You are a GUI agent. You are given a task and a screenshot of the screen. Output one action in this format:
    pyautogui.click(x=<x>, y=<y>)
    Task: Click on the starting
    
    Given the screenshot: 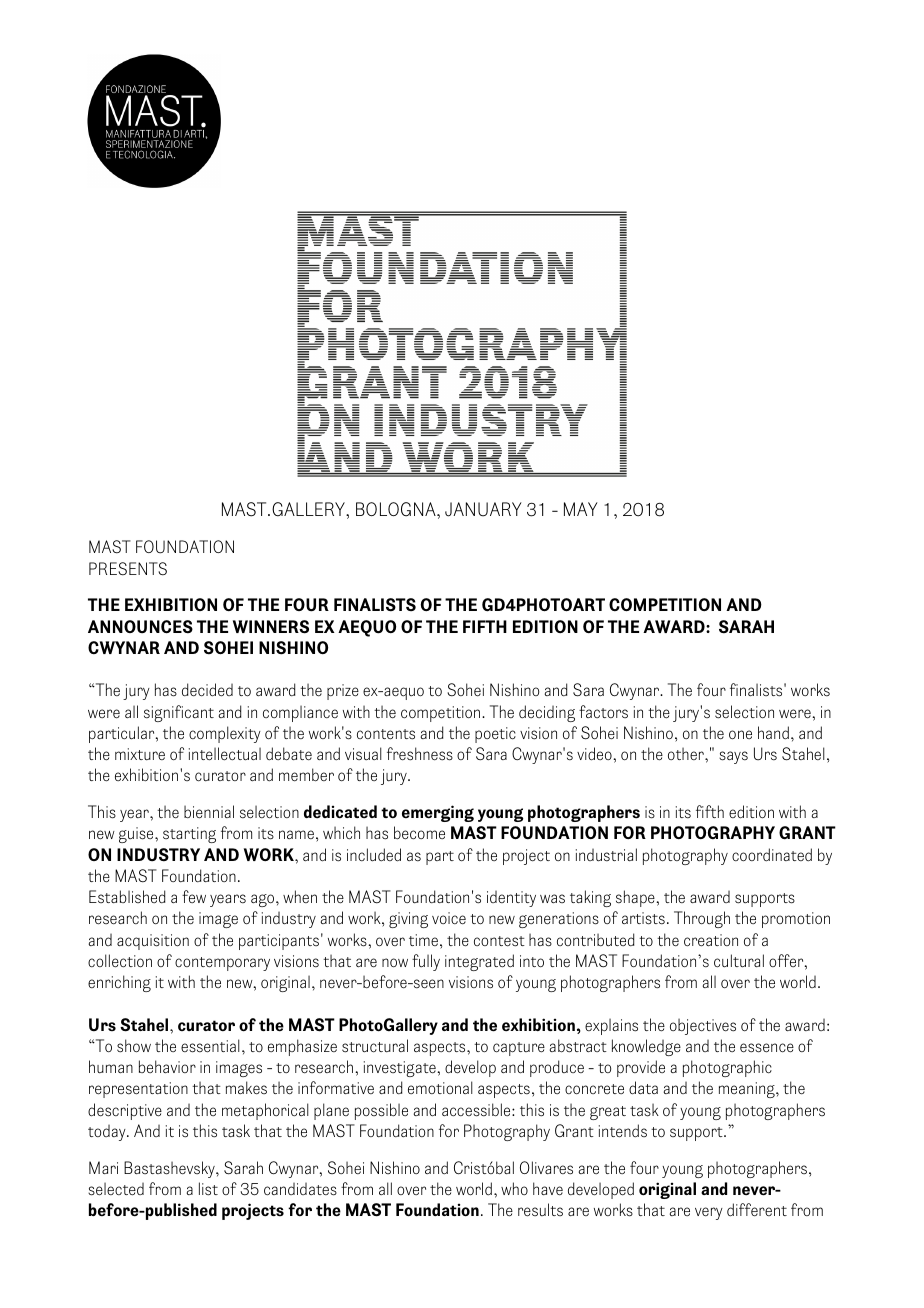 What is the action you would take?
    pyautogui.click(x=189, y=835)
